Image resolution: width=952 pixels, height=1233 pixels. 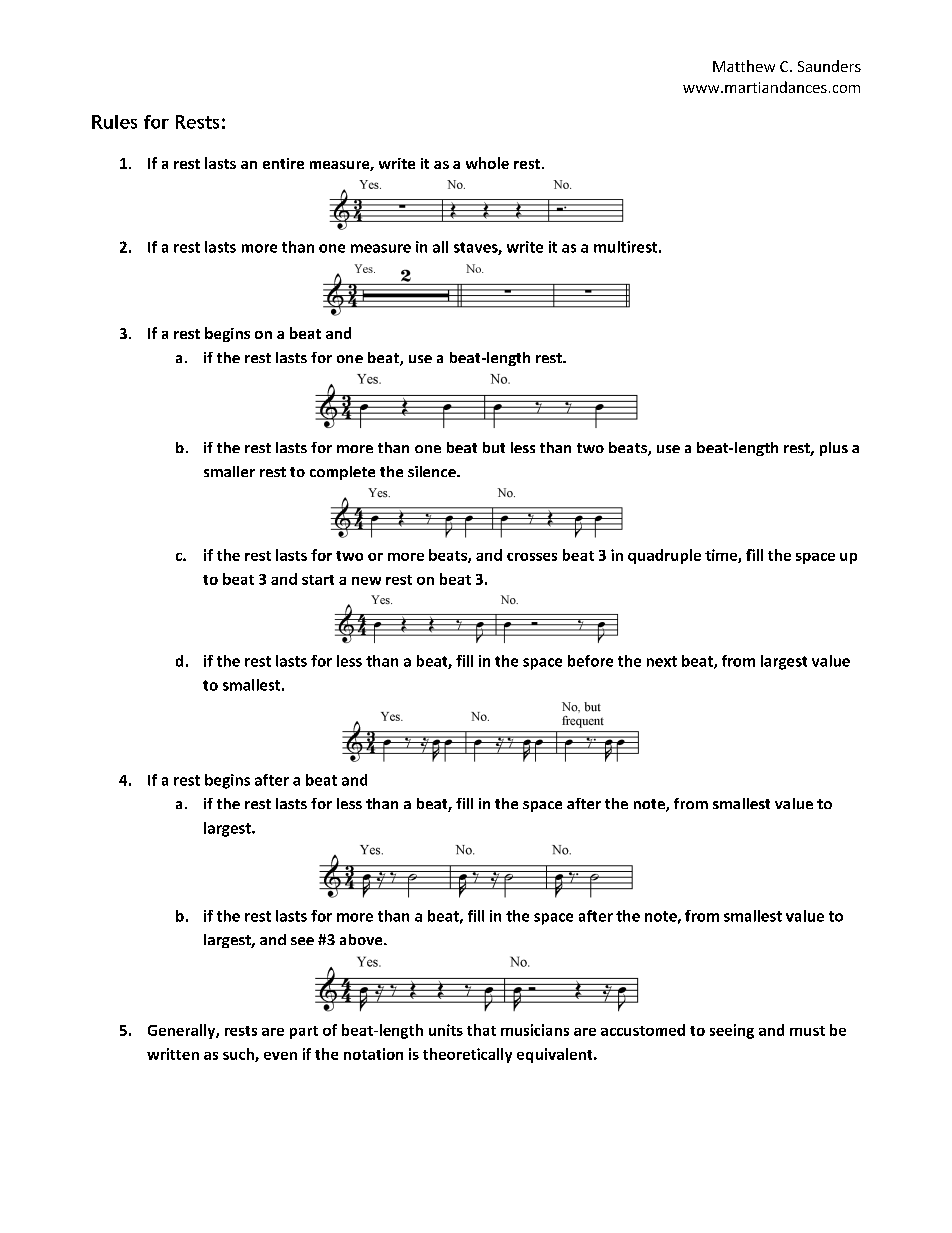 I want to click on quadruple, so click(x=664, y=556).
